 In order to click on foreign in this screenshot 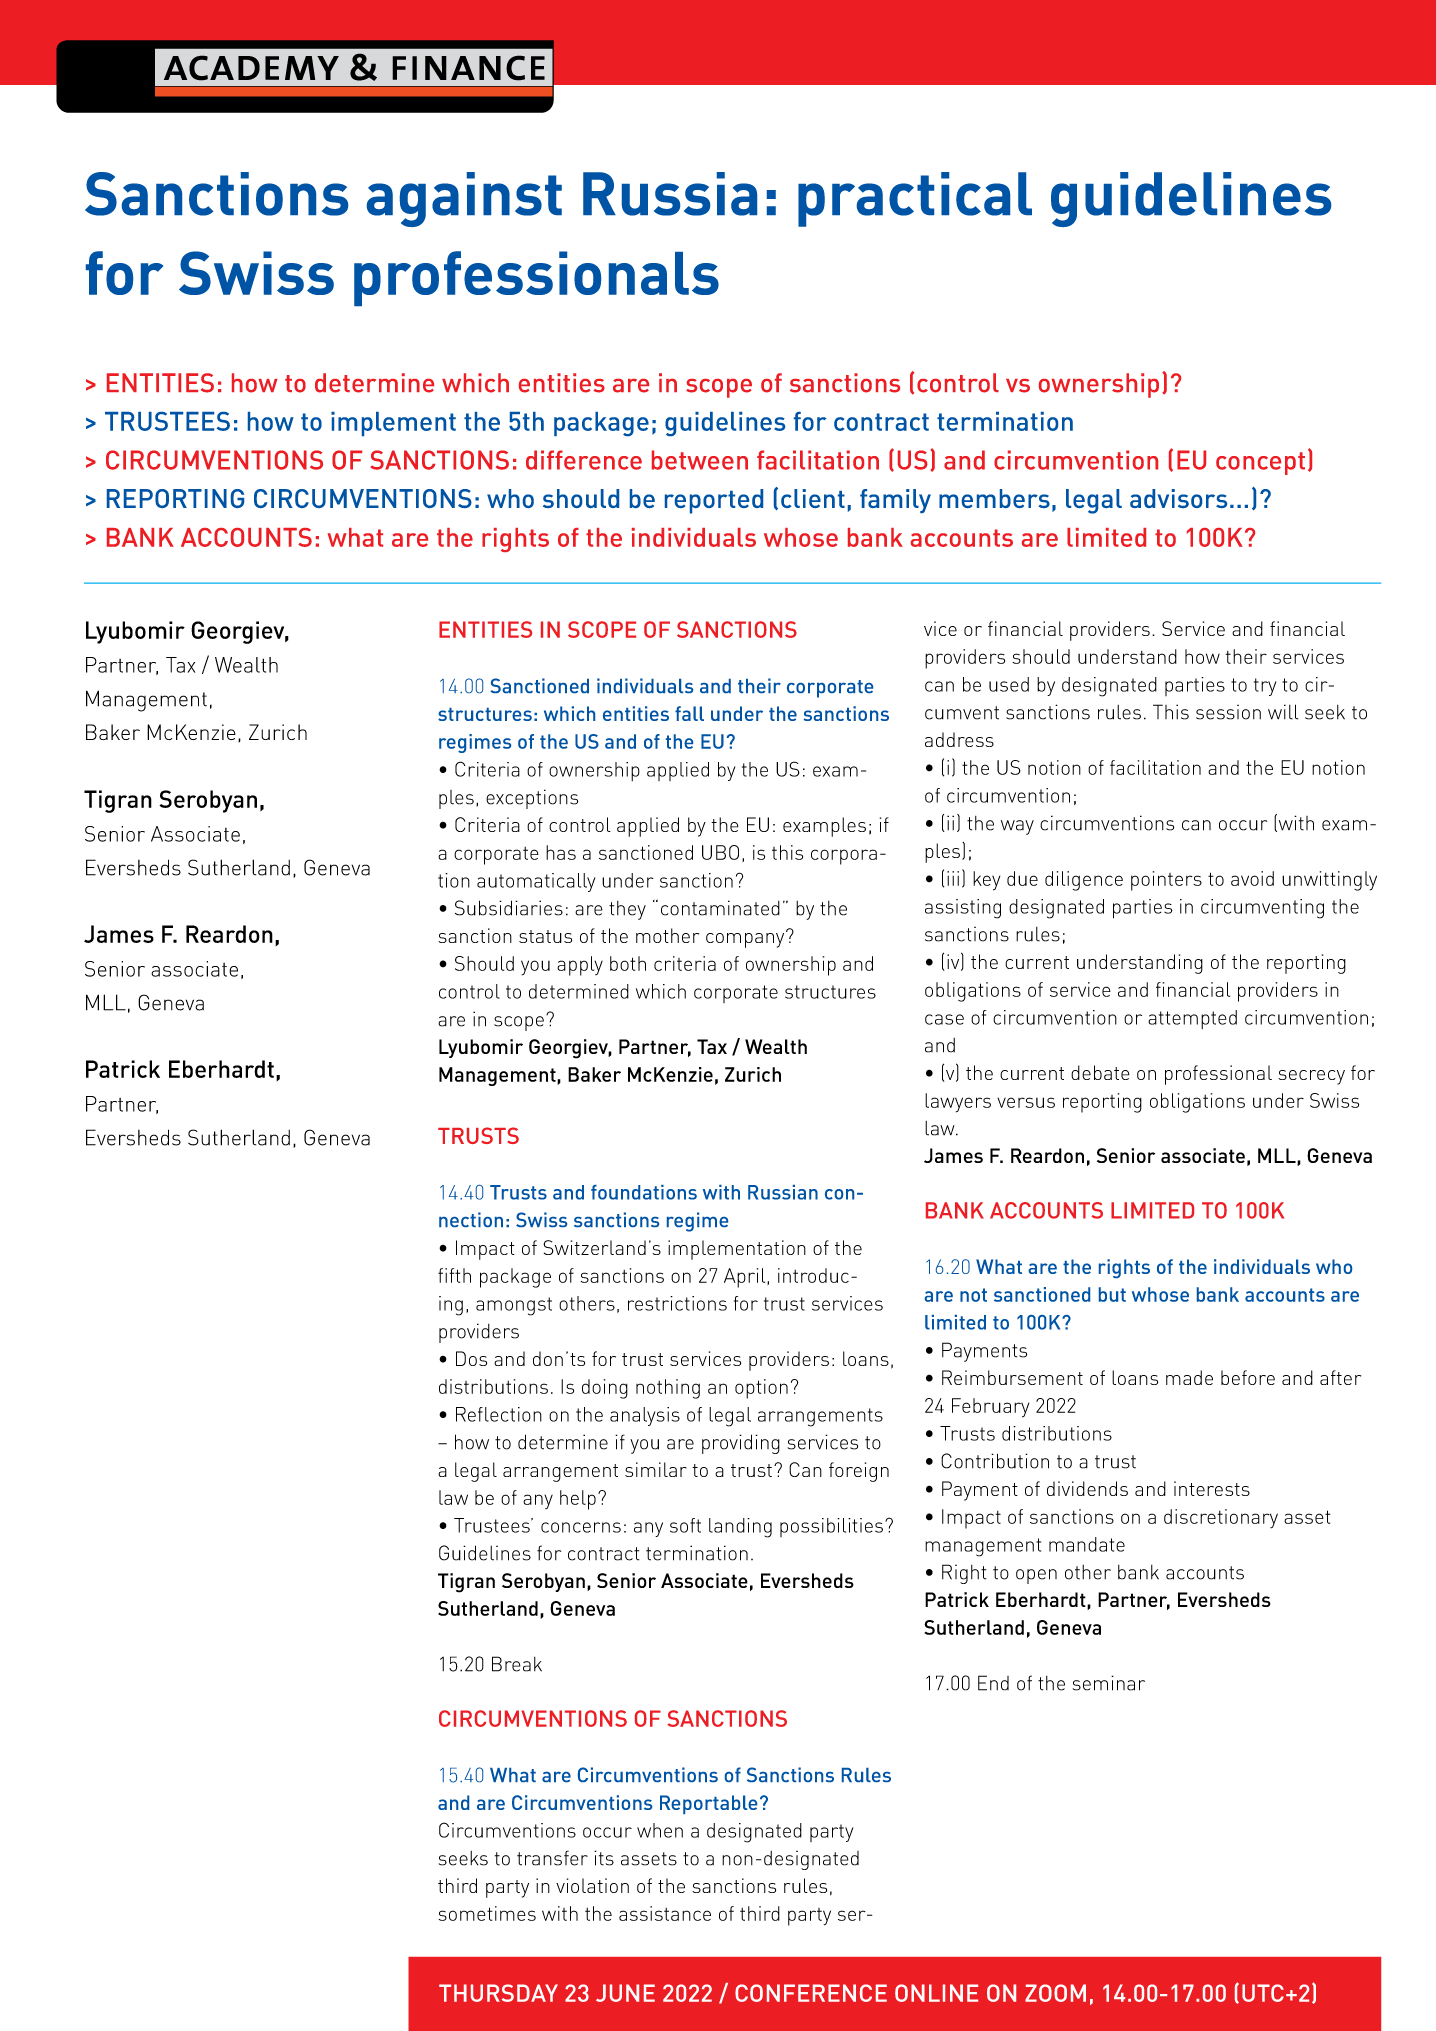, I will do `click(859, 1472)`.
